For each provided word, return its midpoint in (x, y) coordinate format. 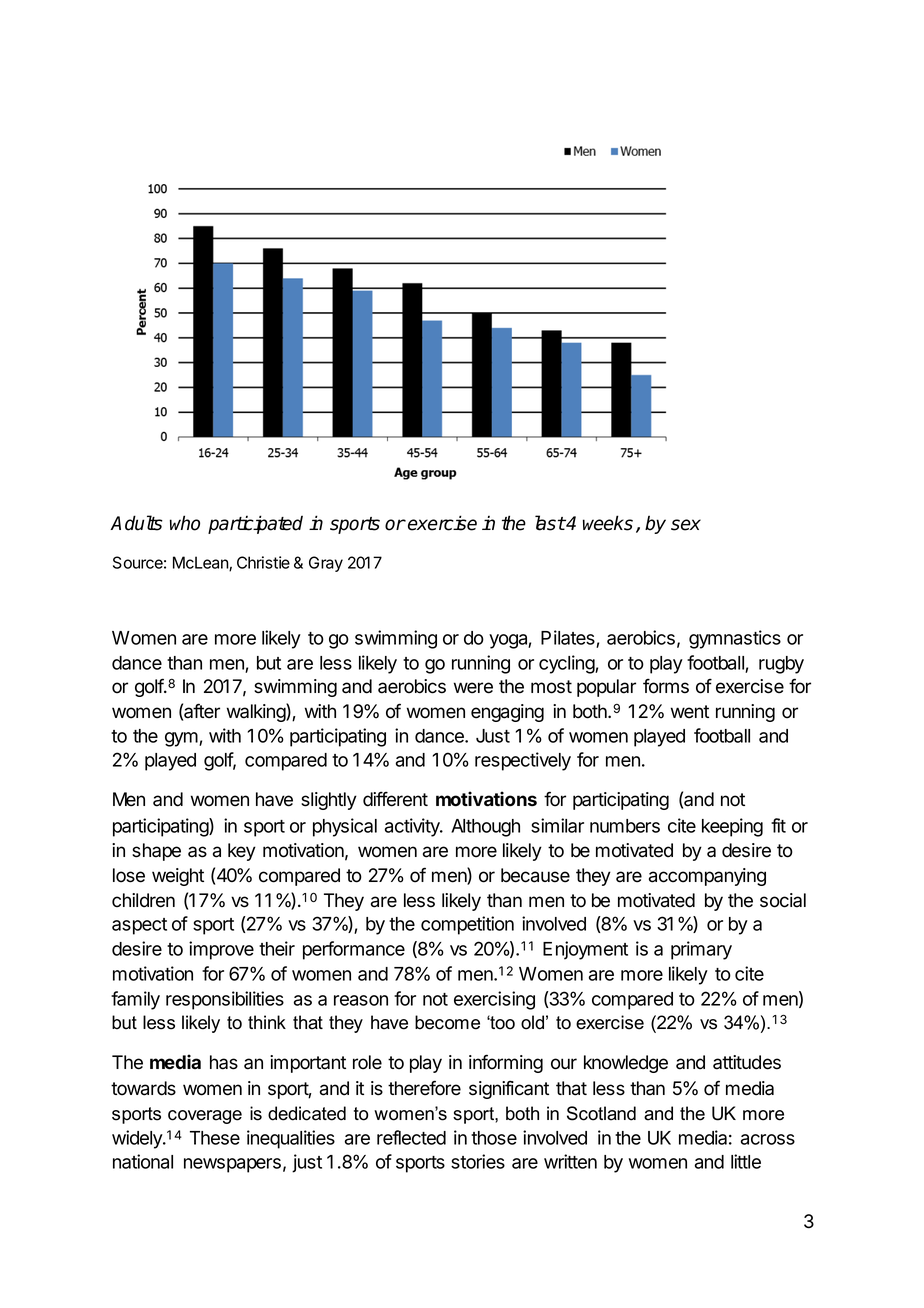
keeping (732, 827)
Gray (326, 564)
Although (485, 828)
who (185, 523)
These (215, 1138)
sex (686, 525)
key (242, 852)
